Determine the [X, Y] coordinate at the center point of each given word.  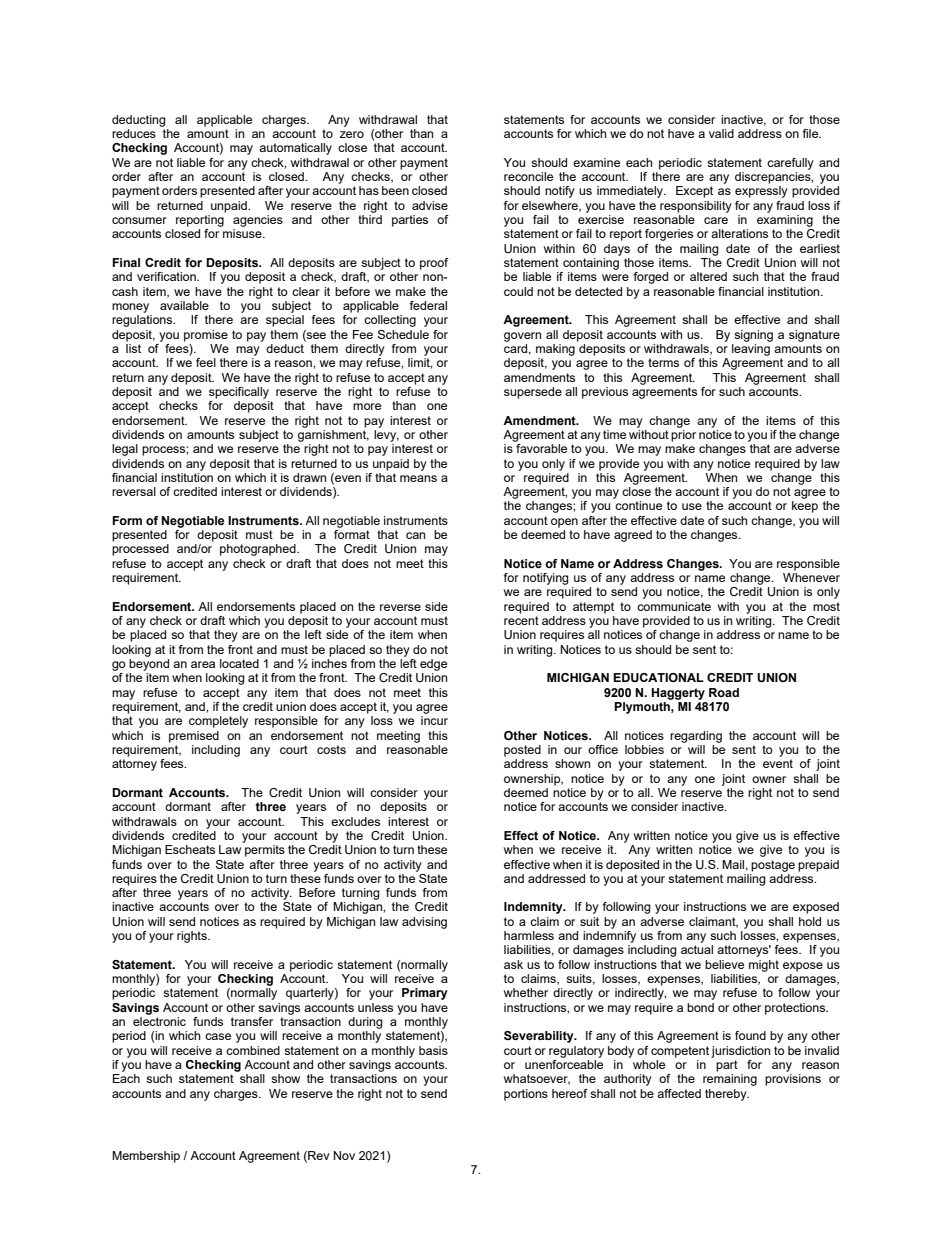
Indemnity [534, 908]
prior [683, 434]
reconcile [528, 176]
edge [433, 665]
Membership [146, 1157]
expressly [761, 192]
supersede [533, 393]
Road [724, 692]
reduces [134, 133]
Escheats [190, 849]
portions [526, 1095]
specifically [239, 393]
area [203, 664]
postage [773, 866]
